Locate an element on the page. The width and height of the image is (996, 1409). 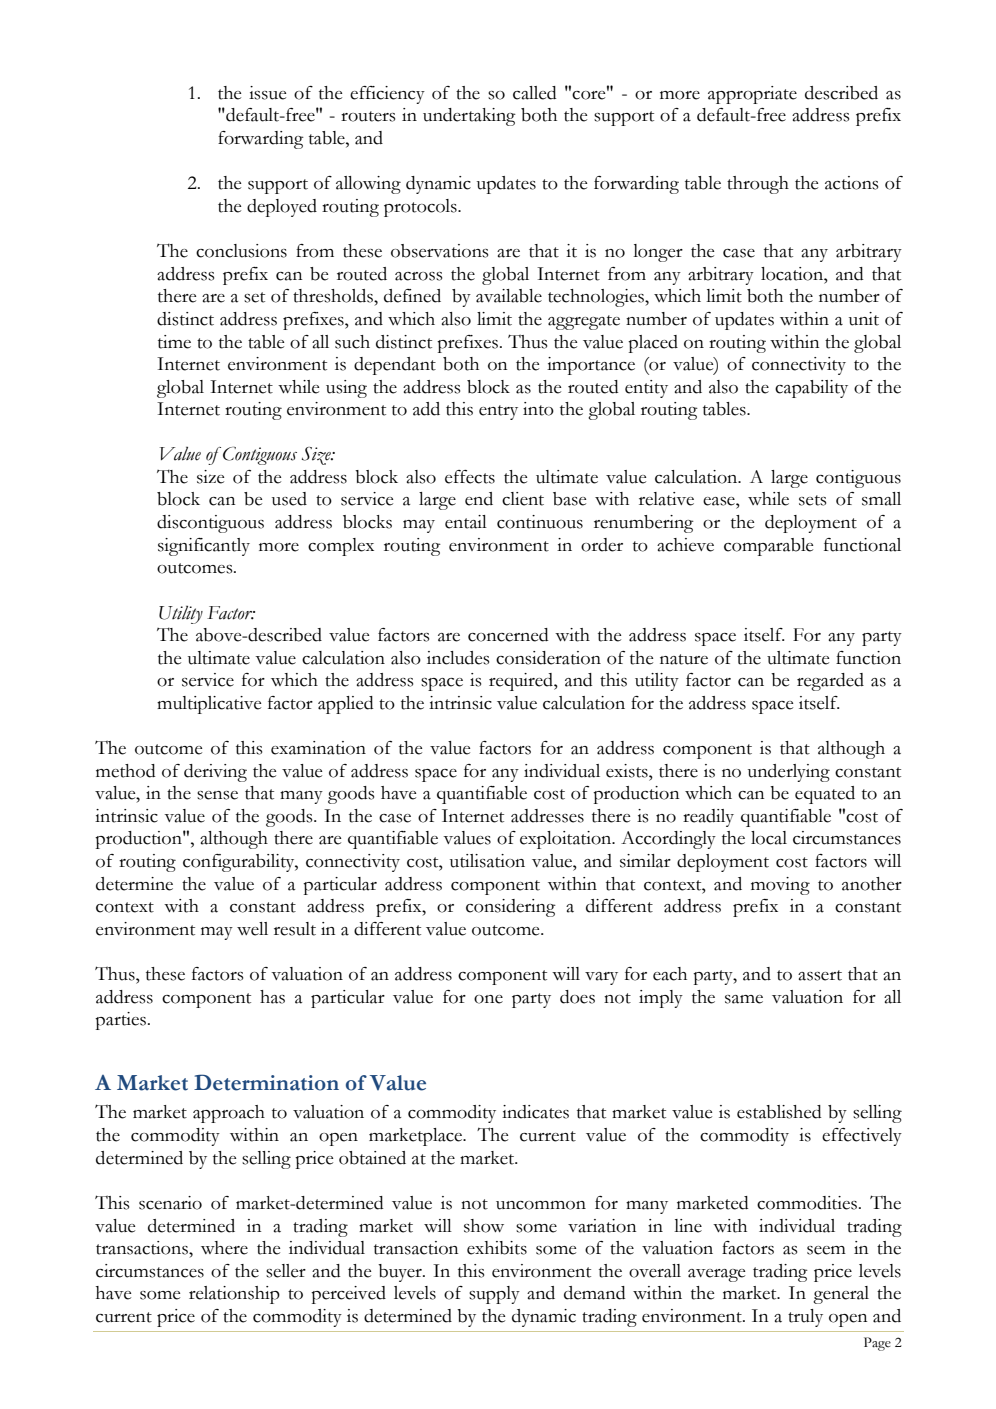
undertaking is located at coordinates (469, 117).
